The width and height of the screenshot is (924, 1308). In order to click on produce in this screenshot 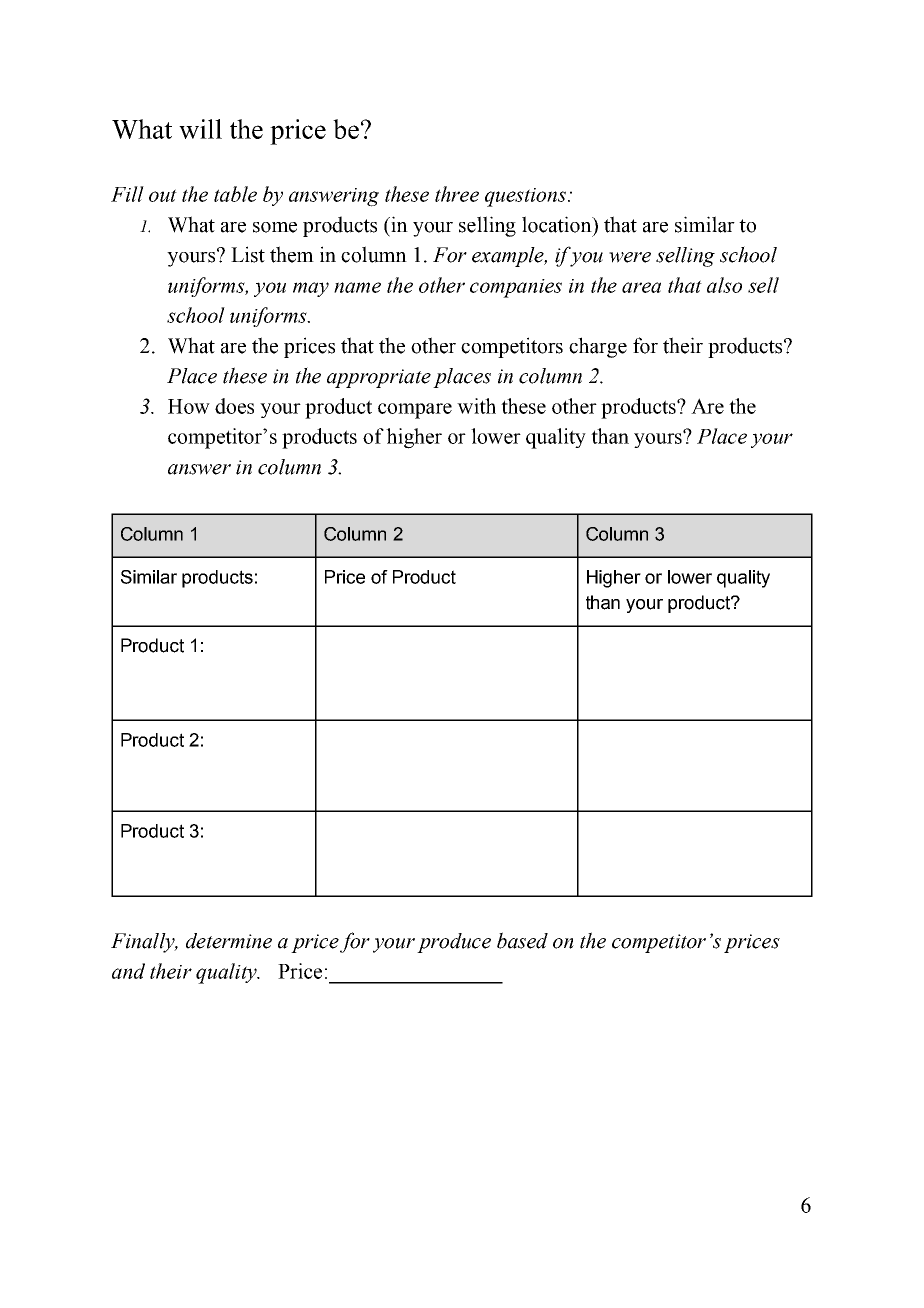, I will do `click(454, 943)`.
